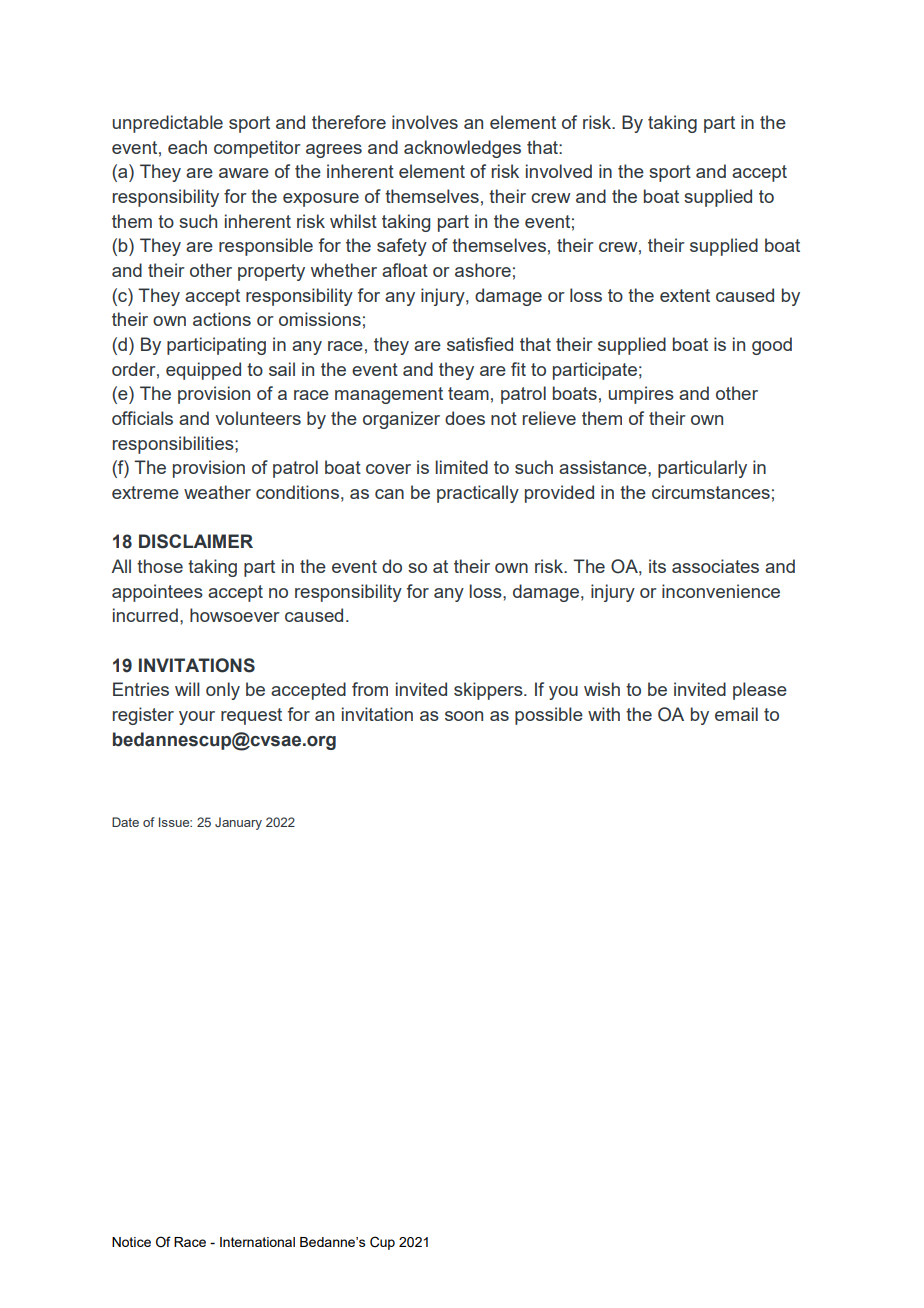  What do you see at coordinates (464, 716) in the screenshot?
I see `soon` at bounding box center [464, 716].
